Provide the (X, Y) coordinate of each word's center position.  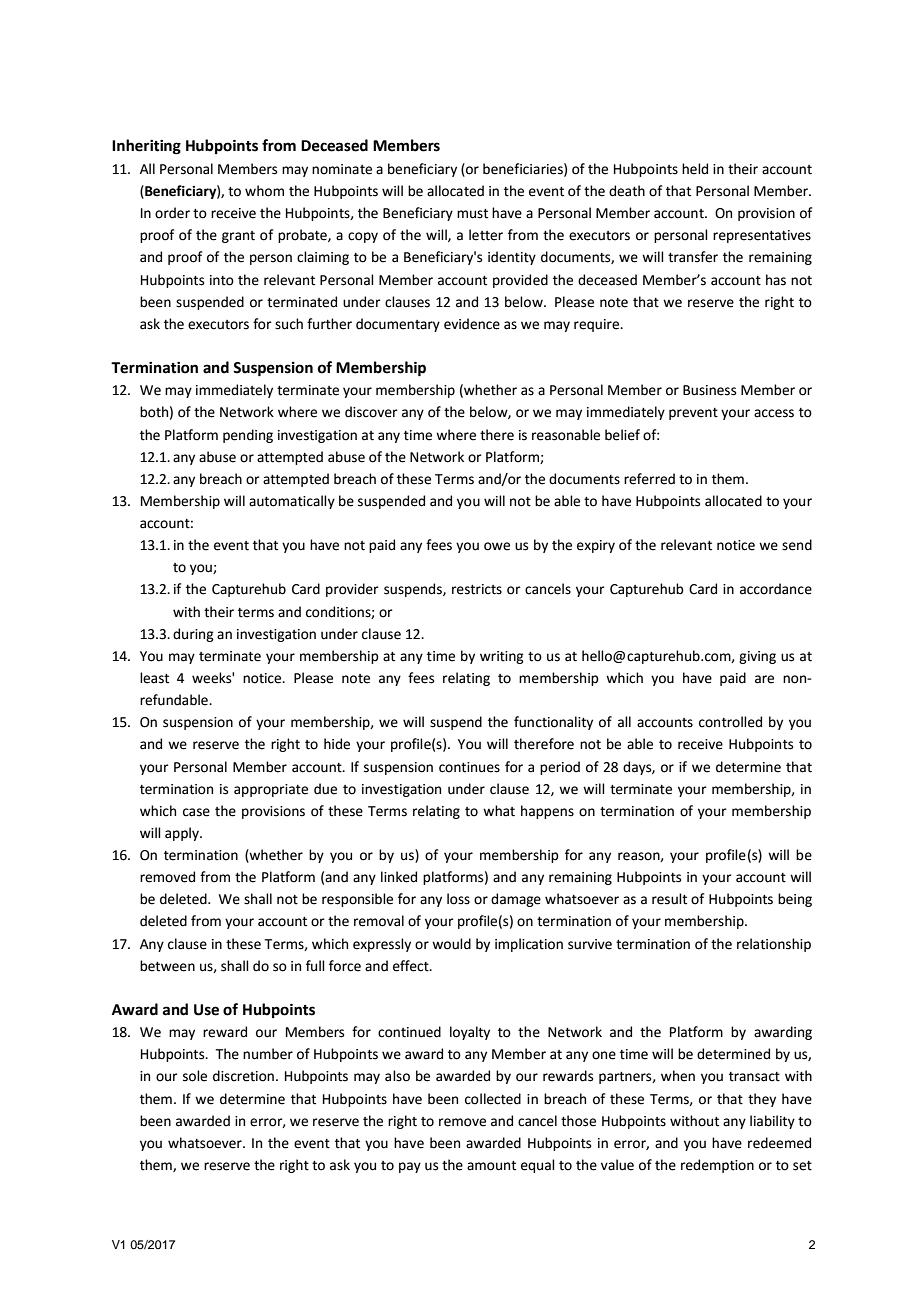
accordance (776, 589)
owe (497, 546)
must (472, 214)
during (193, 635)
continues (469, 767)
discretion (243, 1076)
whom (264, 191)
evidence (472, 324)
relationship (774, 945)
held (695, 169)
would (451, 944)
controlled (730, 722)
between (167, 966)
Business (709, 390)
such (289, 324)
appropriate (271, 790)
